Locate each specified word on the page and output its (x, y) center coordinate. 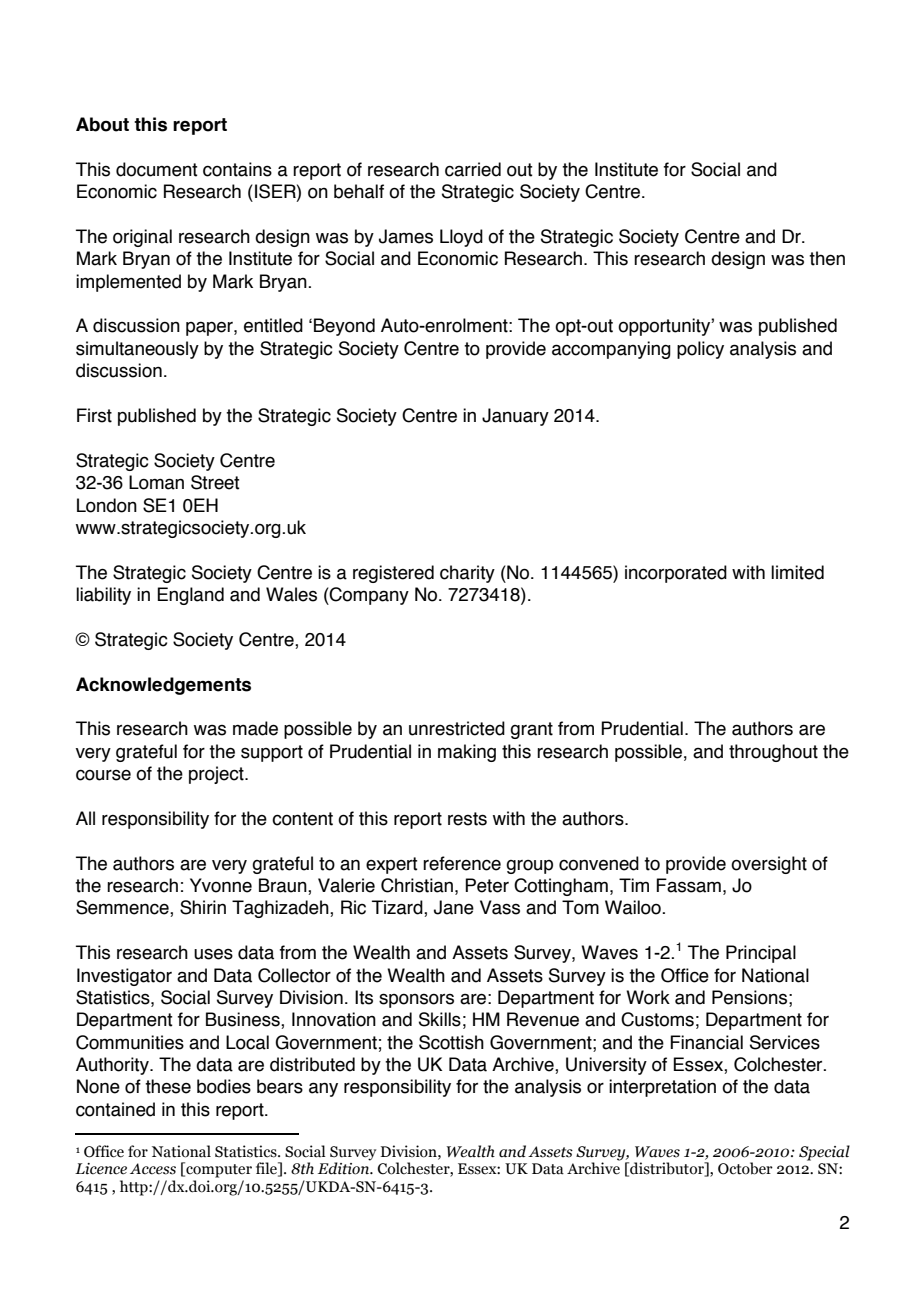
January (515, 417)
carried (473, 169)
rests (467, 819)
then (827, 258)
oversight (769, 865)
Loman (156, 482)
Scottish (451, 1042)
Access (153, 1169)
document (157, 169)
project (217, 775)
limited (797, 572)
